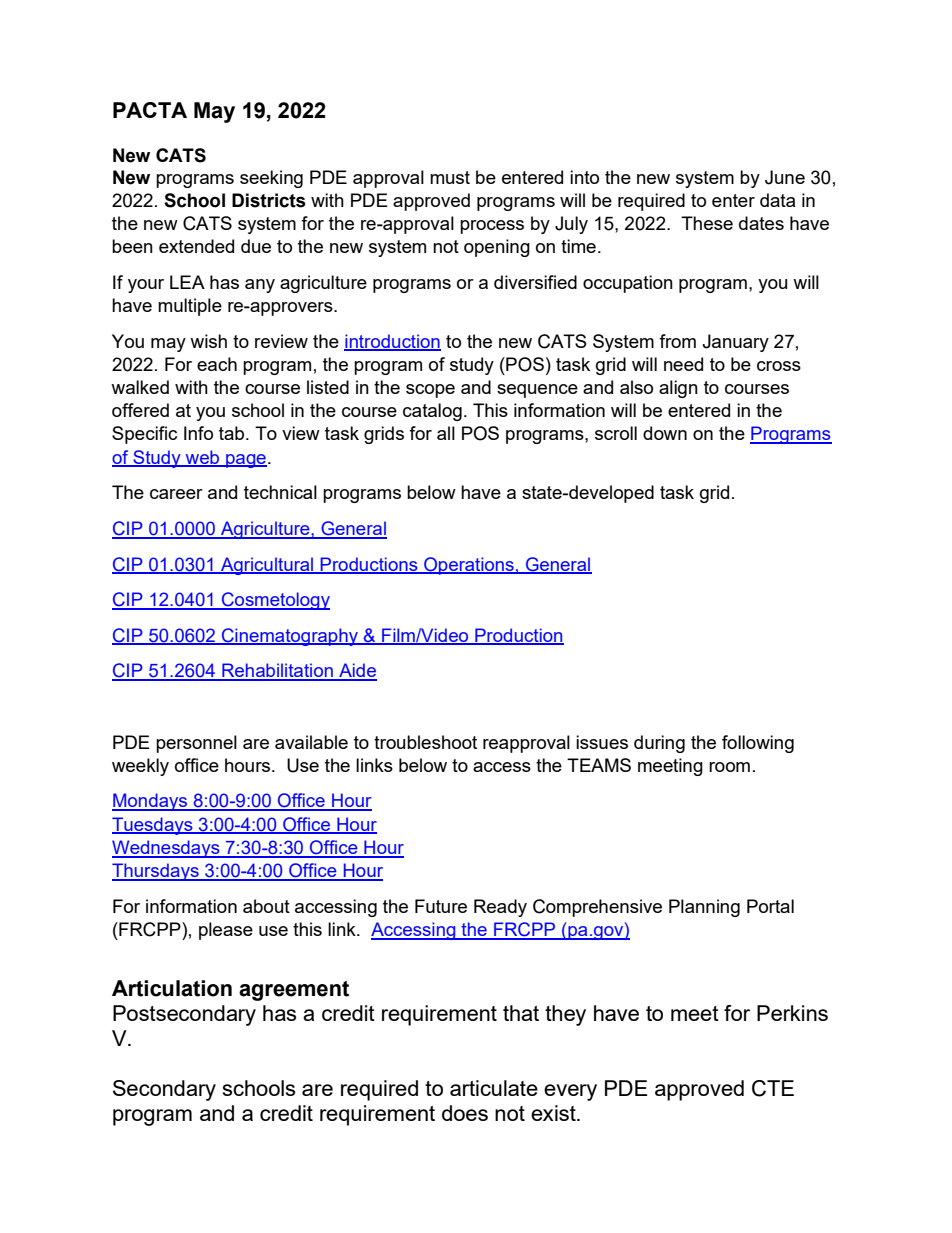 Image resolution: width=952 pixels, height=1233 pixels. What do you see at coordinates (167, 849) in the document?
I see `Wednesdays` at bounding box center [167, 849].
